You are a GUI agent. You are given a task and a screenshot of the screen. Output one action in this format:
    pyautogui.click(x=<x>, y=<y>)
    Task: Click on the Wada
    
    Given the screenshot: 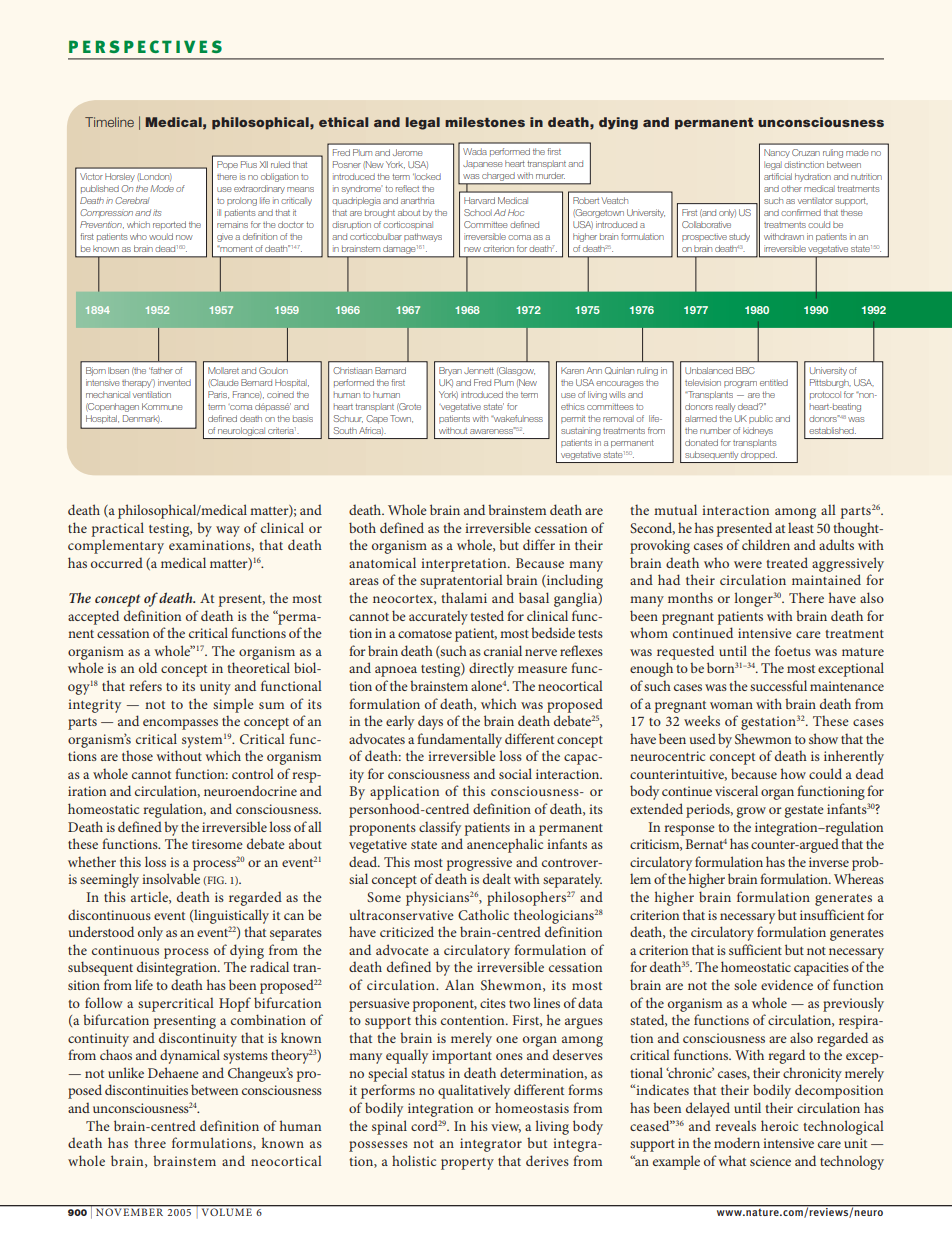 What is the action you would take?
    pyautogui.click(x=475, y=151)
